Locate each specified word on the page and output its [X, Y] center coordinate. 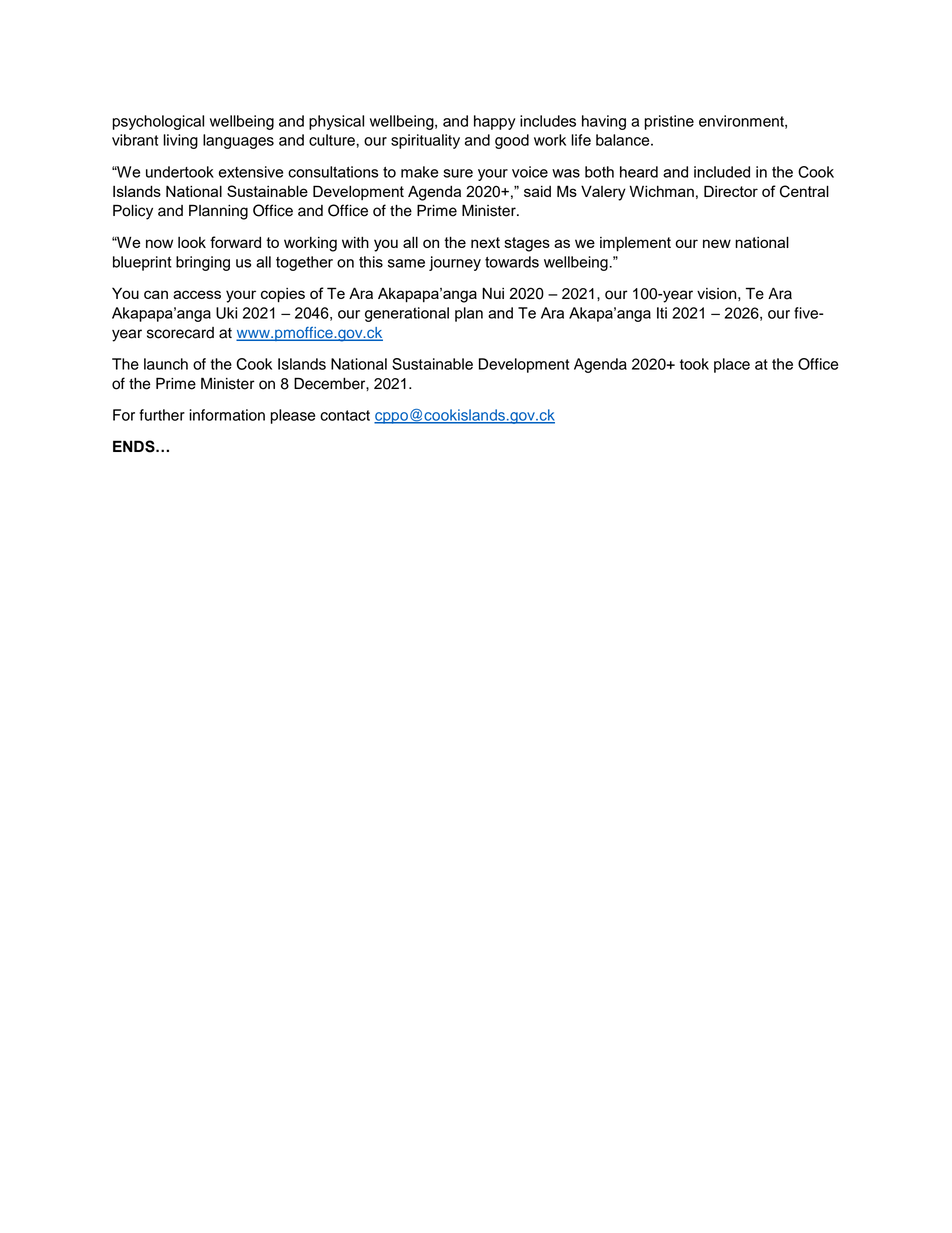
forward [235, 242]
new [717, 243]
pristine [669, 122]
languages [238, 141]
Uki [226, 313]
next [485, 242]
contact [345, 415]
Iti [662, 313]
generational [407, 314]
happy [495, 122]
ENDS [135, 446]
